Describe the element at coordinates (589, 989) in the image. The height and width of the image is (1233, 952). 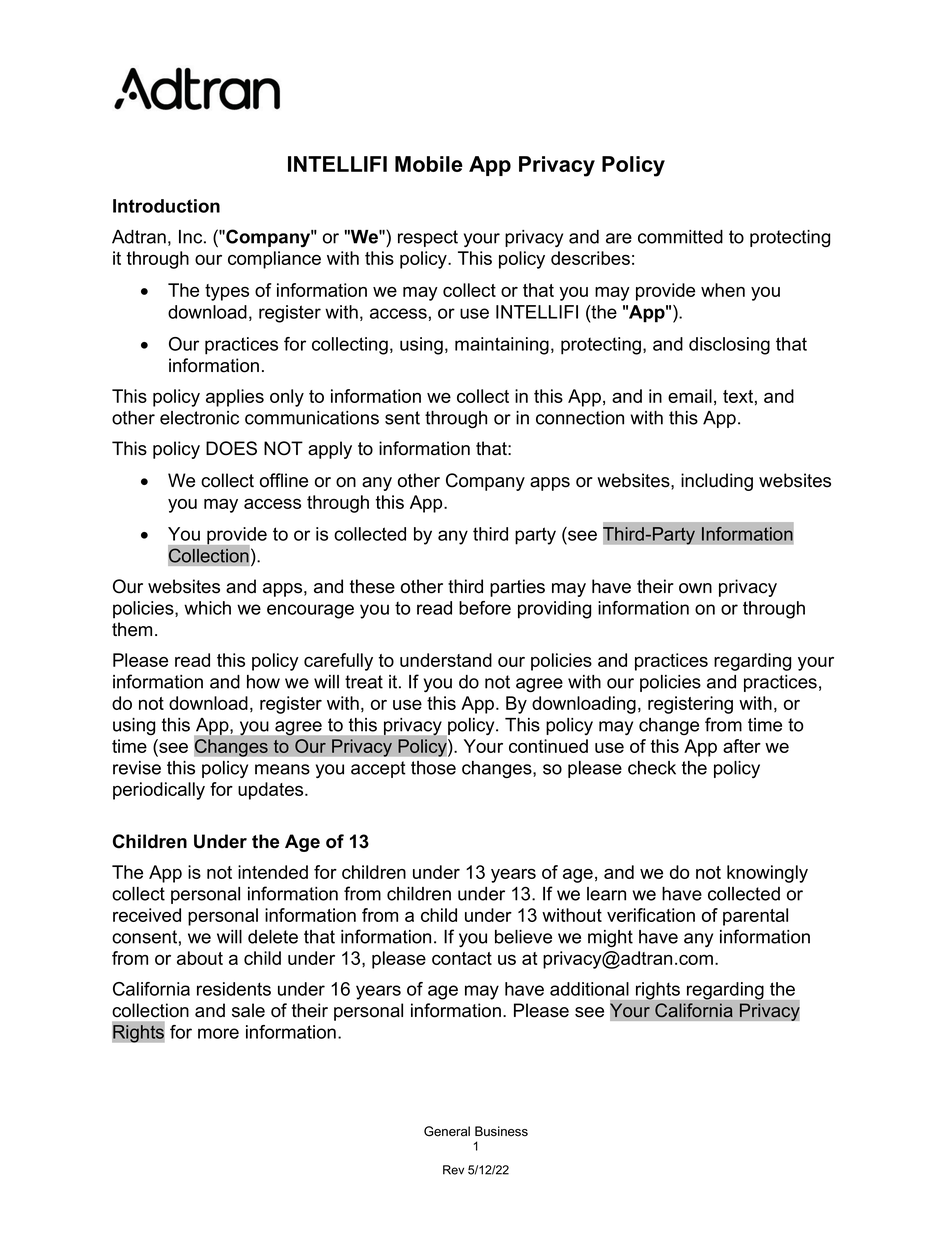
I see `additional` at that location.
